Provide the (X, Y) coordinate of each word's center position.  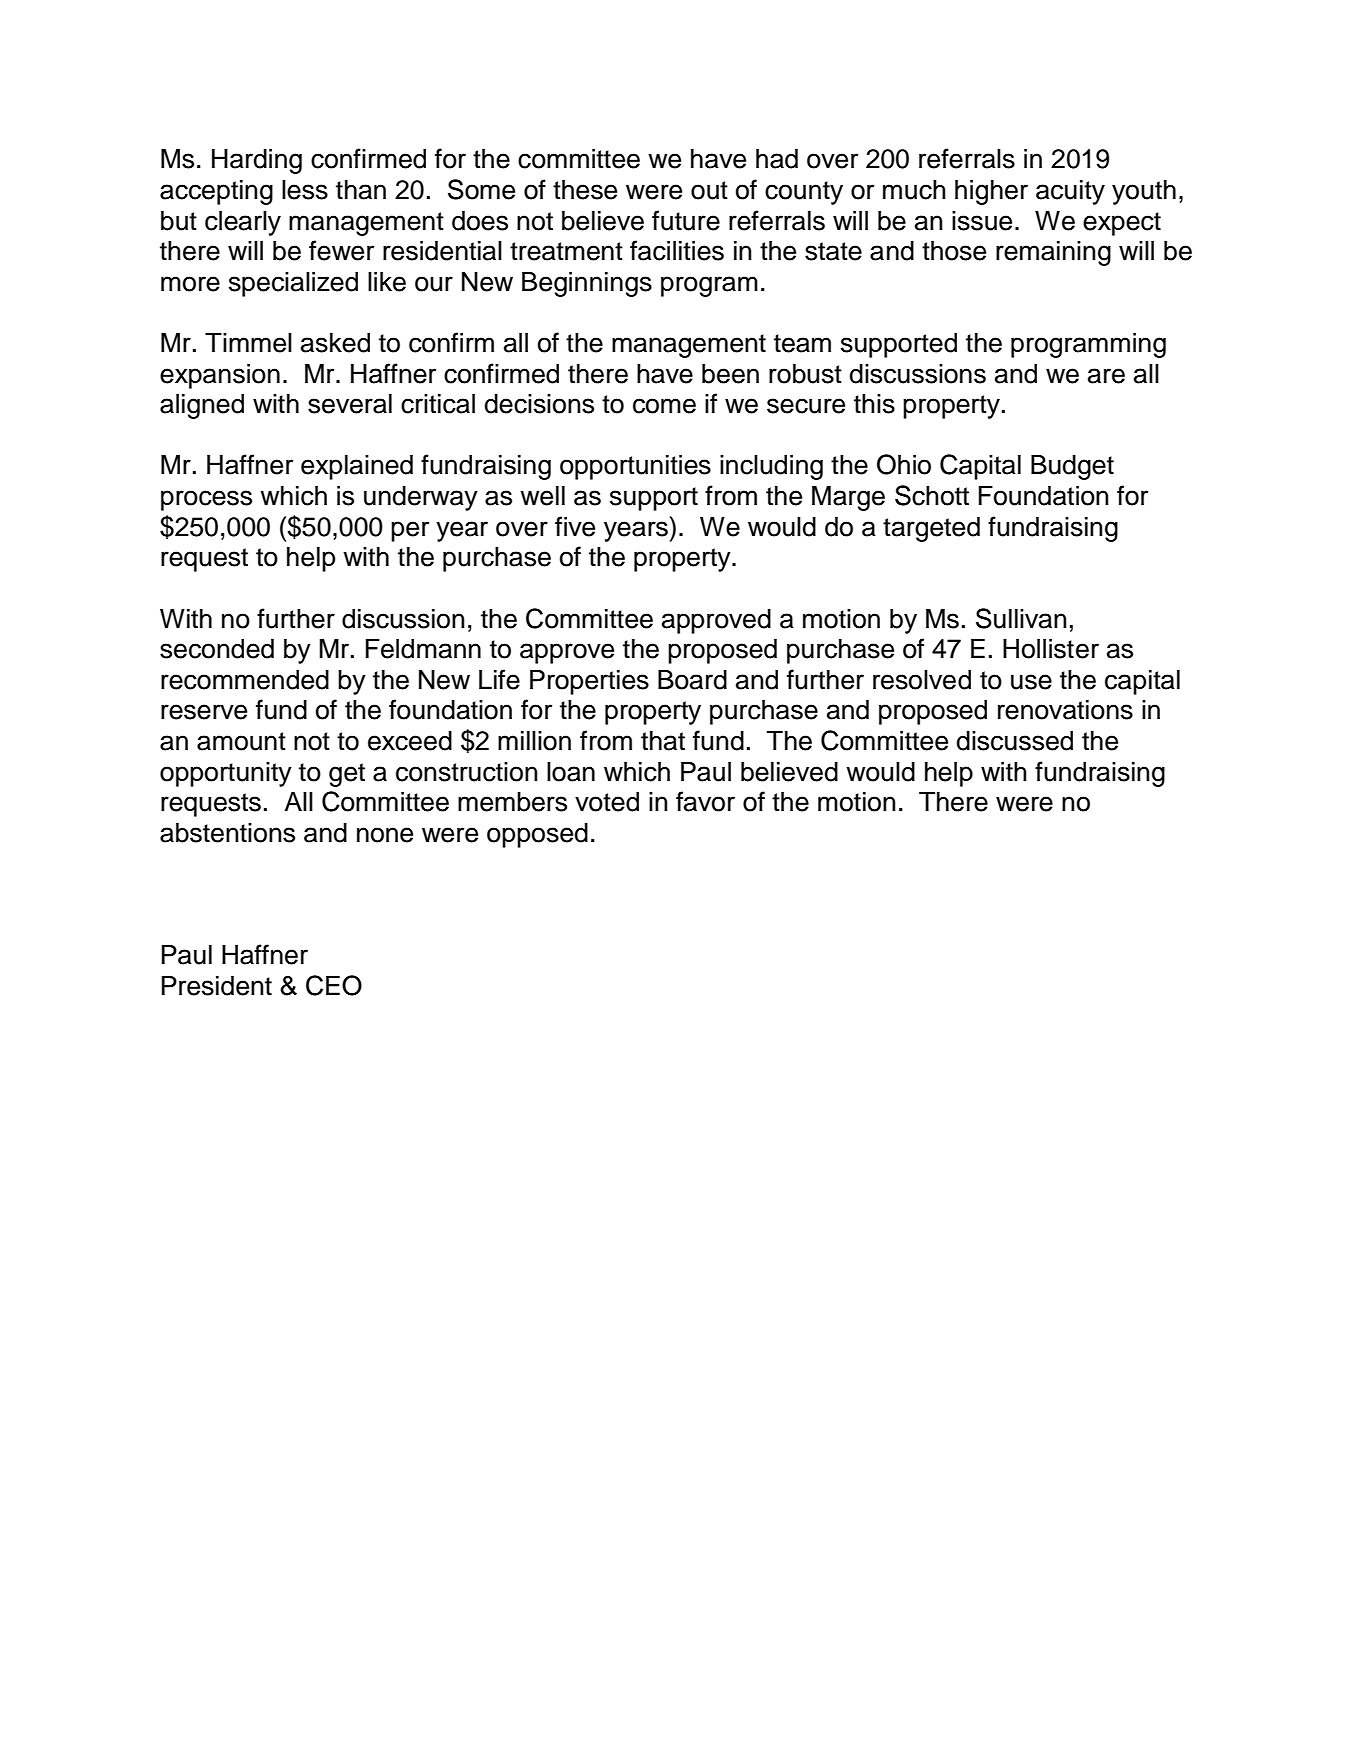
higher (991, 192)
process (206, 500)
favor (705, 801)
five (575, 526)
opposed (537, 835)
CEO (334, 985)
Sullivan (1021, 618)
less (305, 190)
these (585, 190)
